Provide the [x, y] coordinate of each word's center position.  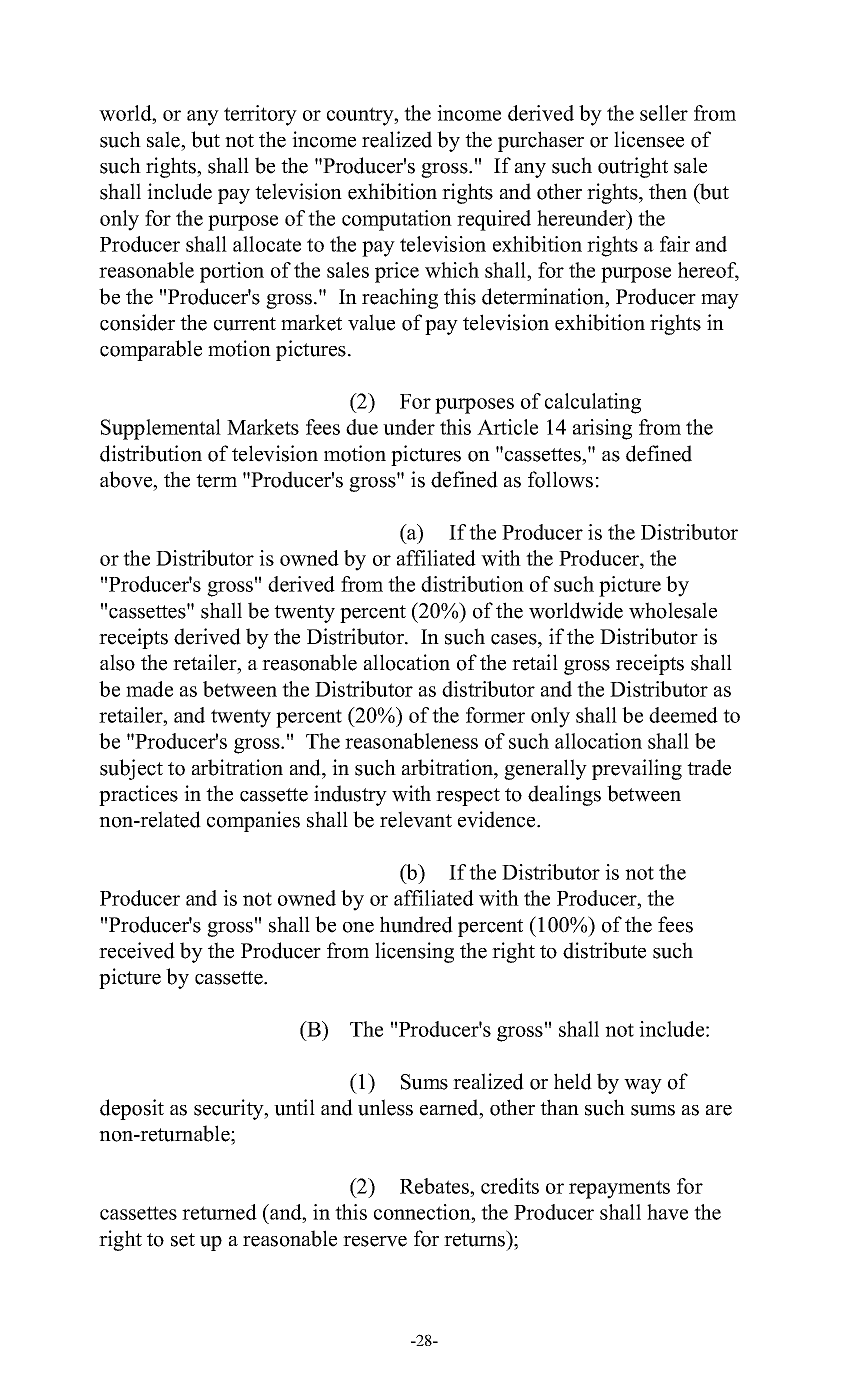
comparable [151, 350]
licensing [414, 952]
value [371, 322]
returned [219, 1212]
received [137, 950]
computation [397, 220]
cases [515, 639]
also [117, 662]
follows [560, 479]
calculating [593, 403]
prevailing [637, 769]
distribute [604, 950]
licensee [649, 139]
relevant [416, 819]
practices [138, 795]
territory [260, 115]
